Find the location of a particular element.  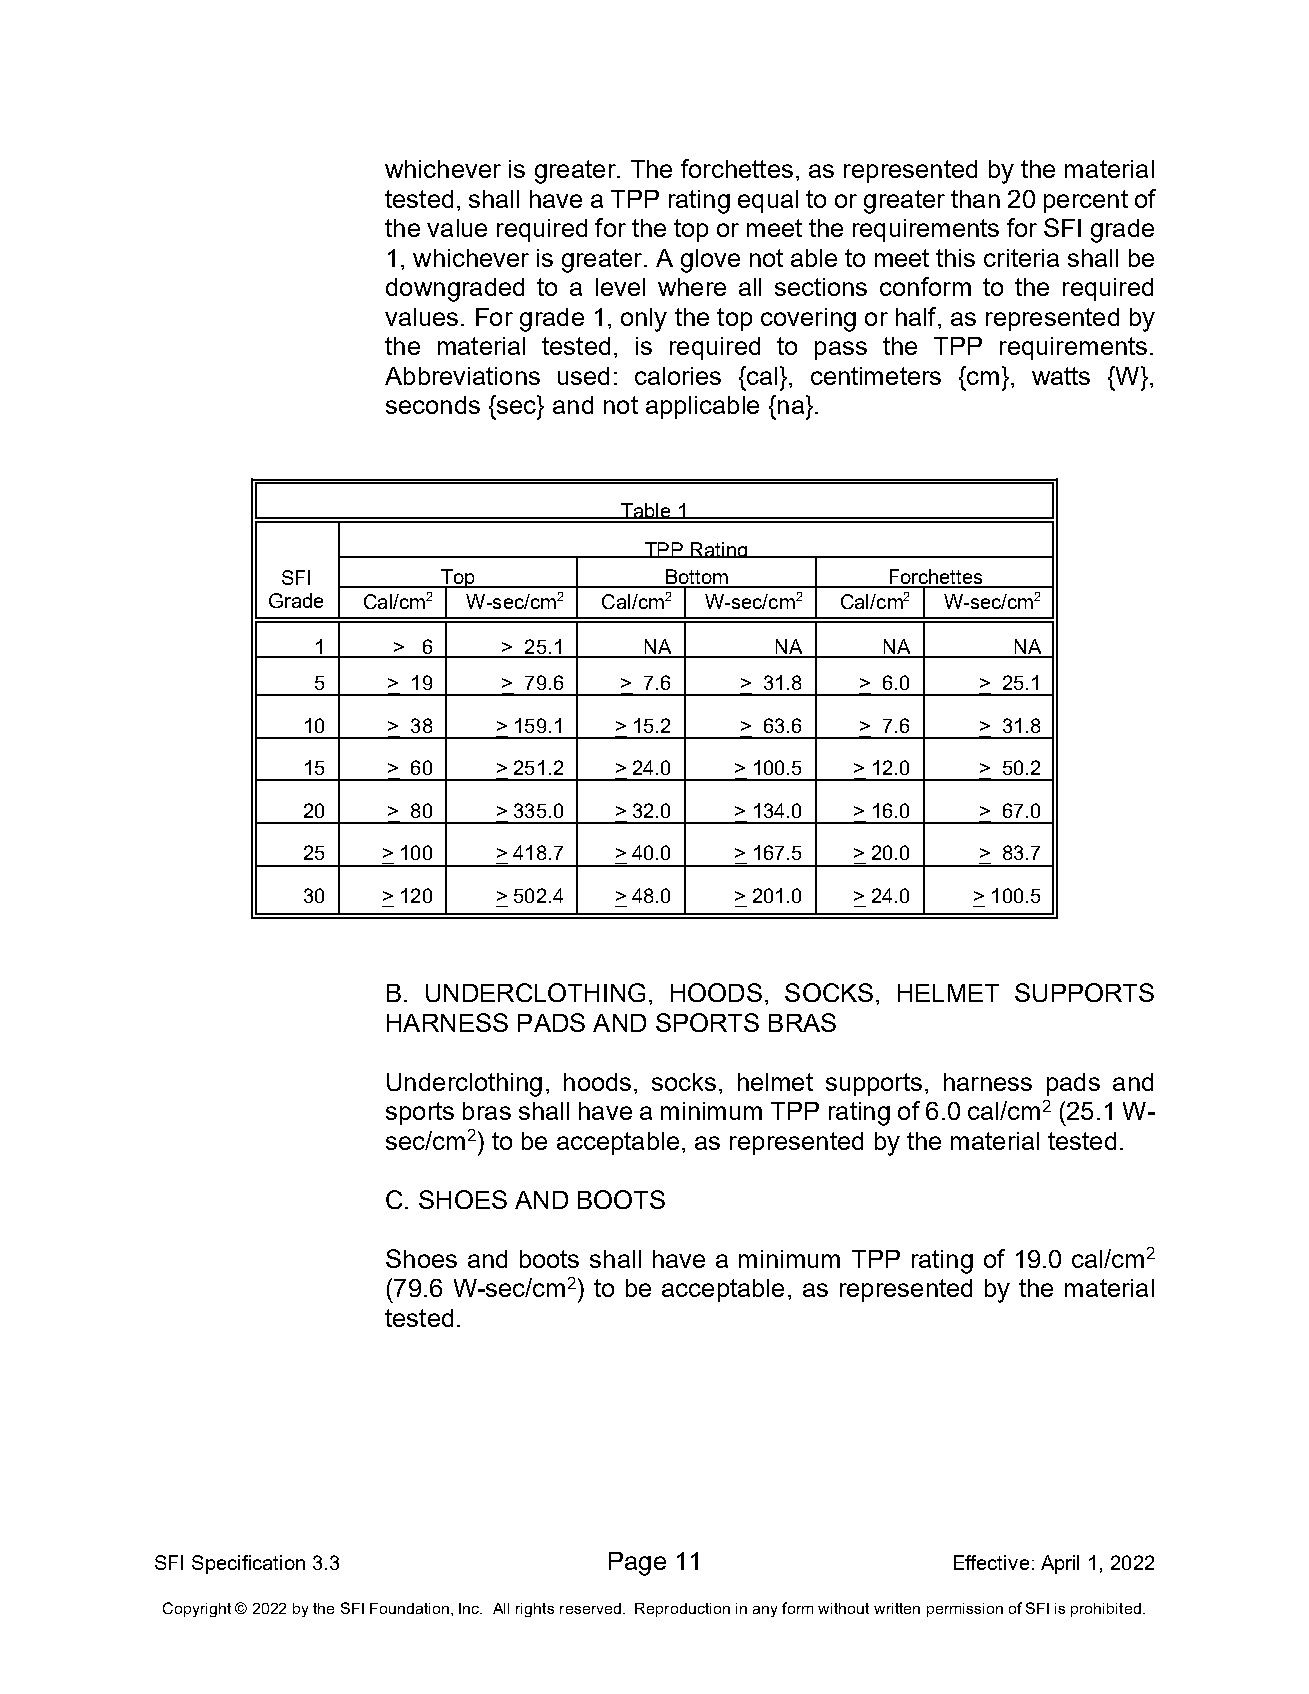

seconds is located at coordinates (433, 405).
